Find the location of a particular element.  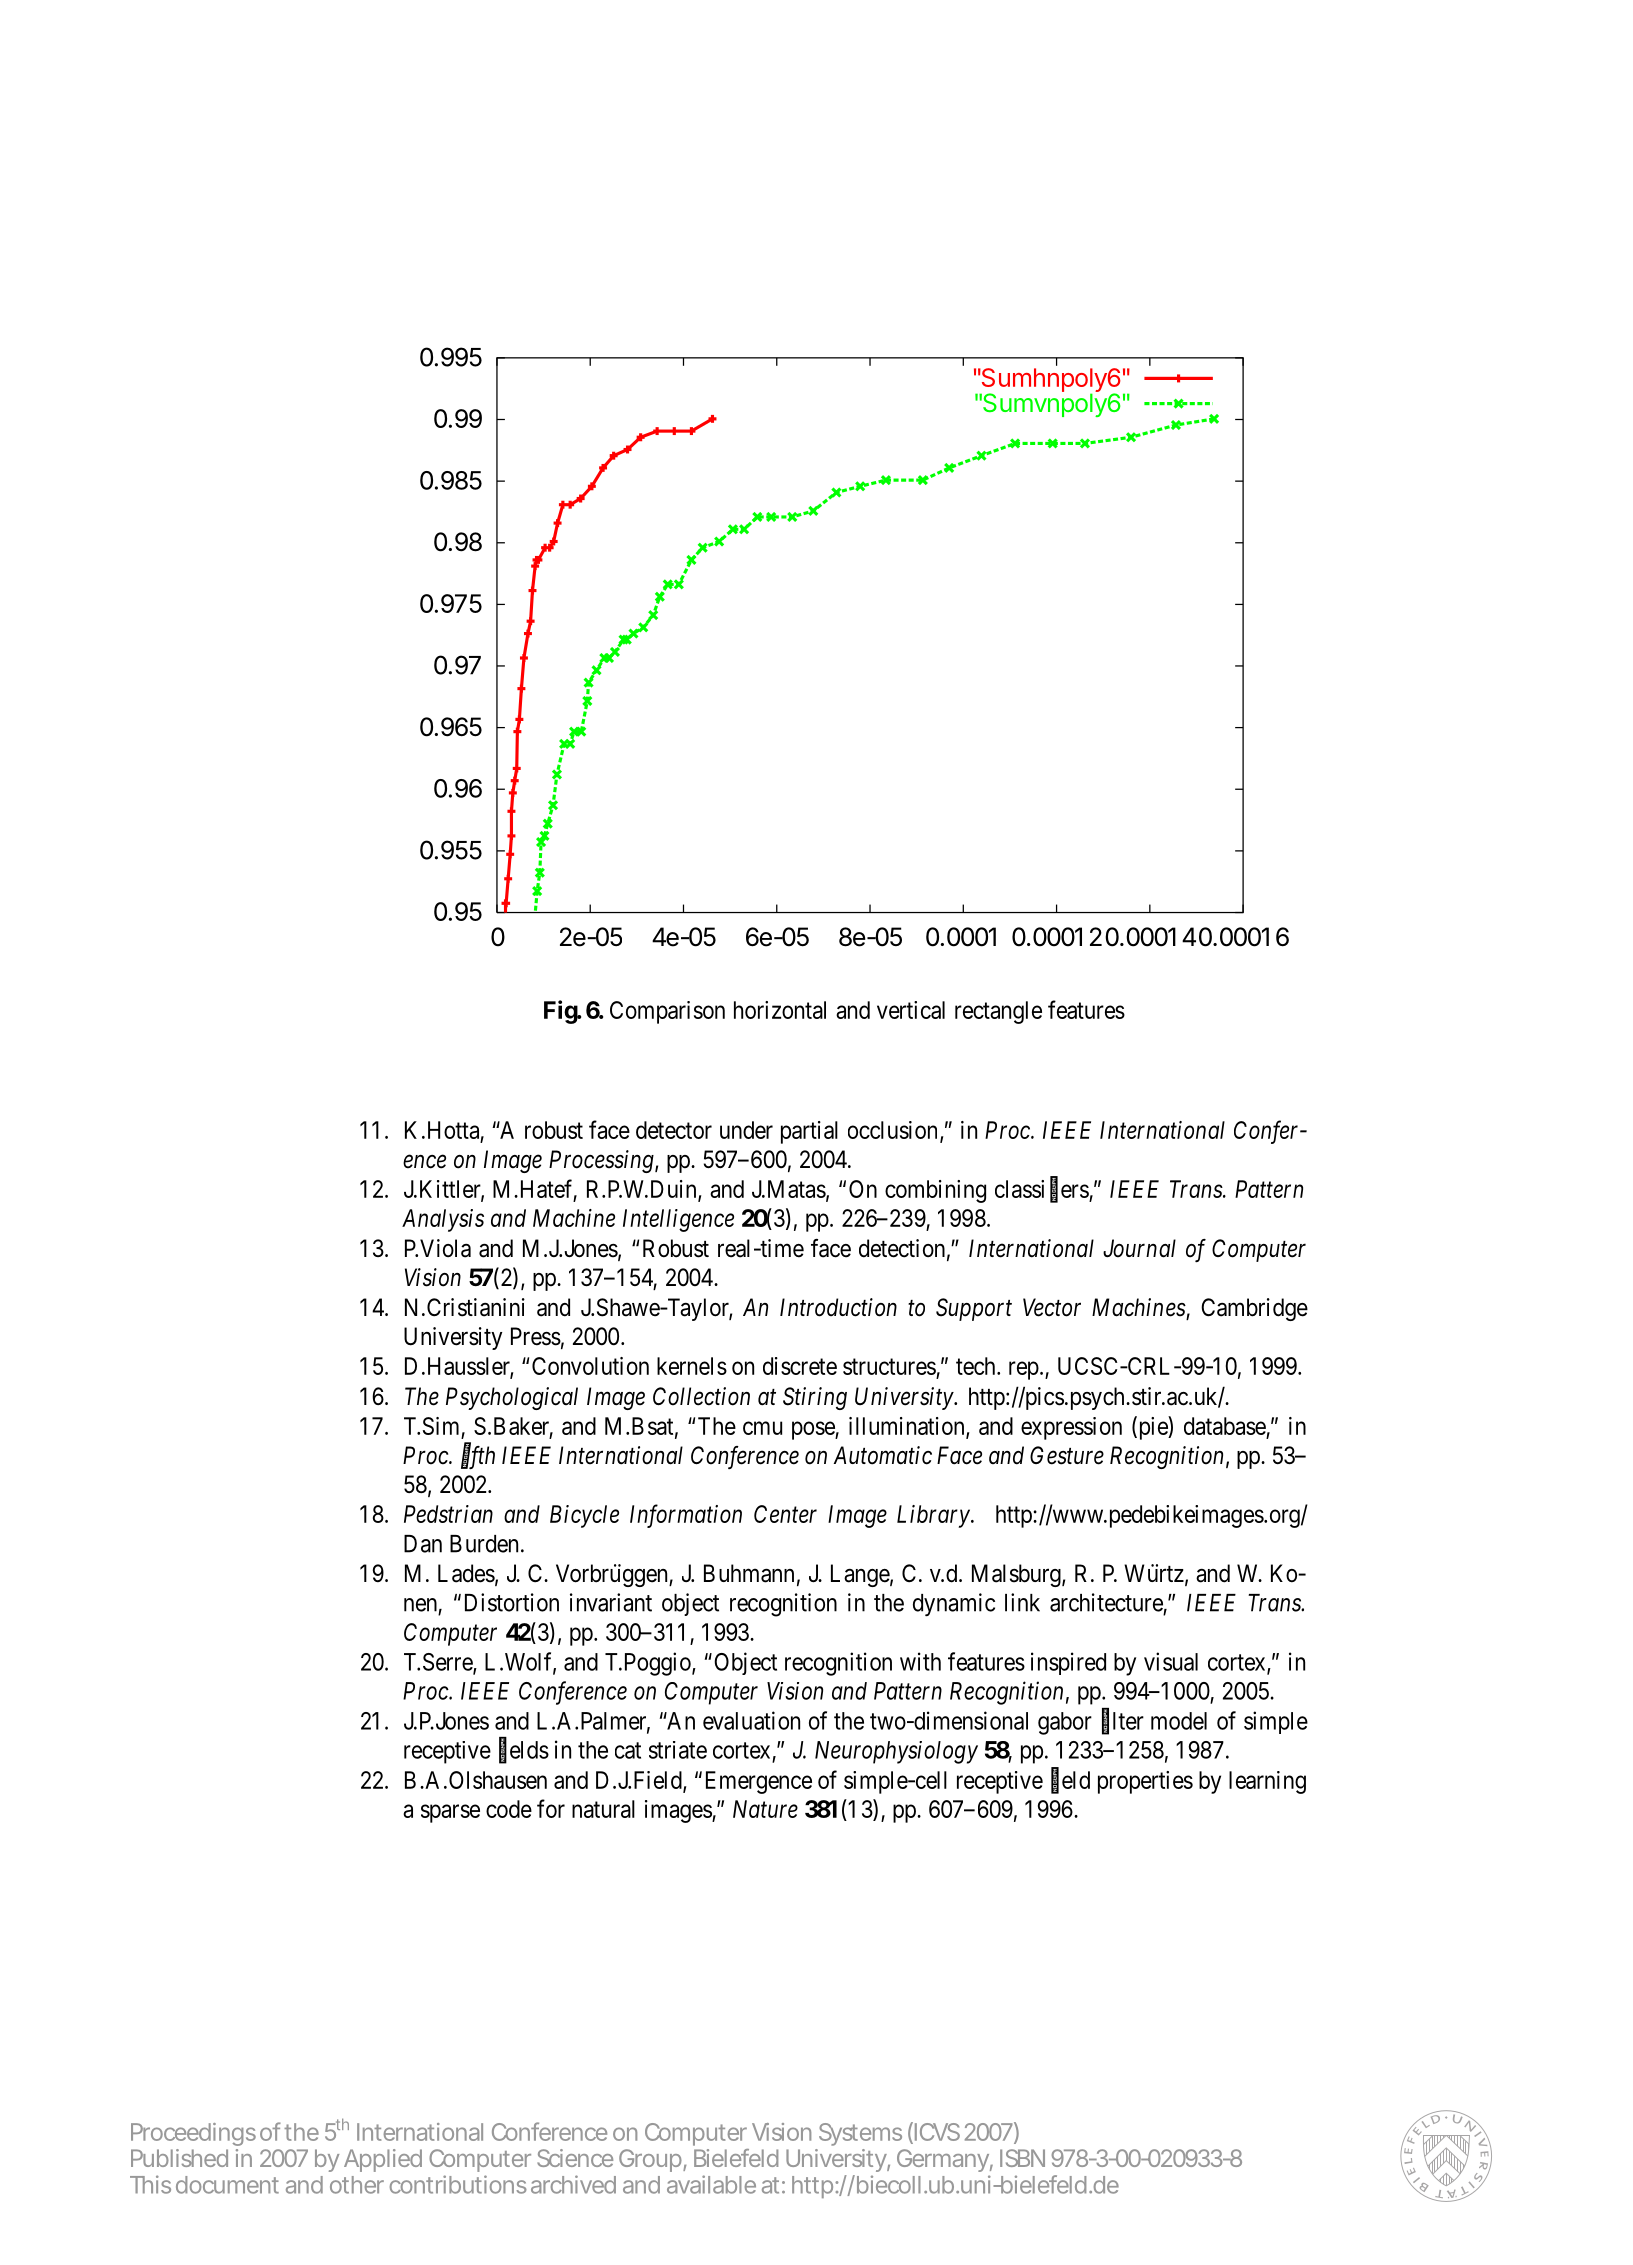

document is located at coordinates (227, 2185).
